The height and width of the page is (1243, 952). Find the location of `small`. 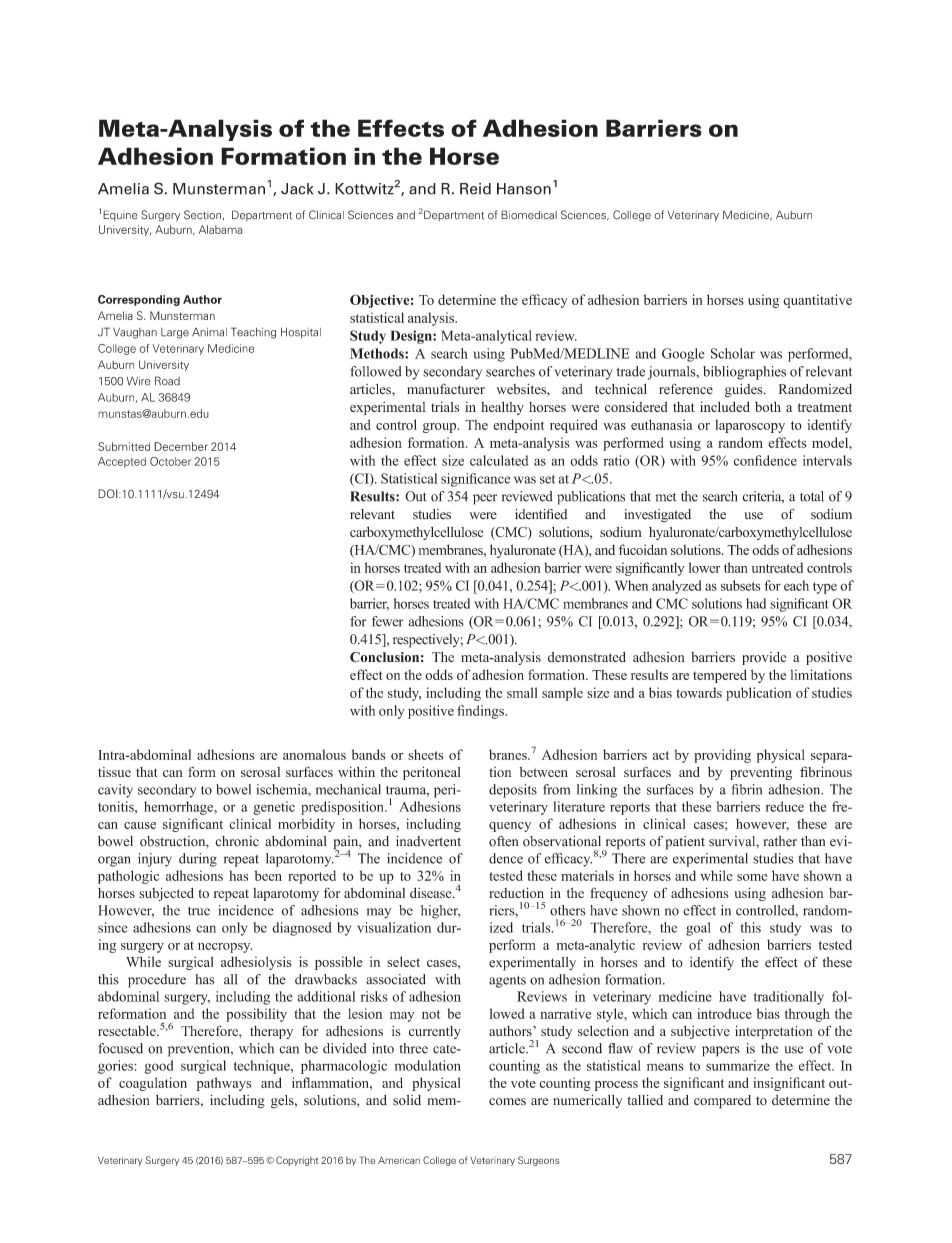

small is located at coordinates (522, 692).
